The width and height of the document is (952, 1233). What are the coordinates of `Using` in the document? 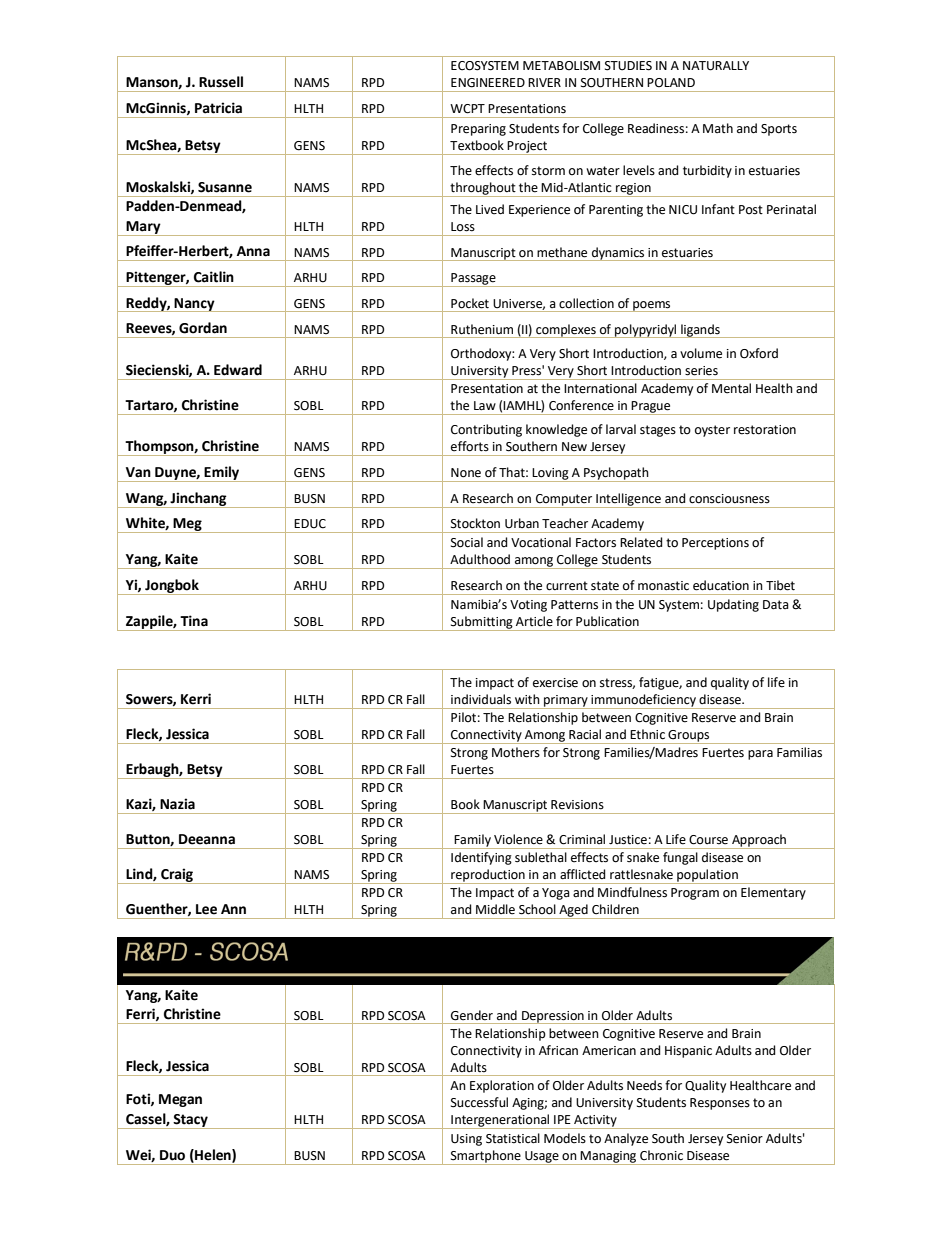 It's located at (466, 1140).
